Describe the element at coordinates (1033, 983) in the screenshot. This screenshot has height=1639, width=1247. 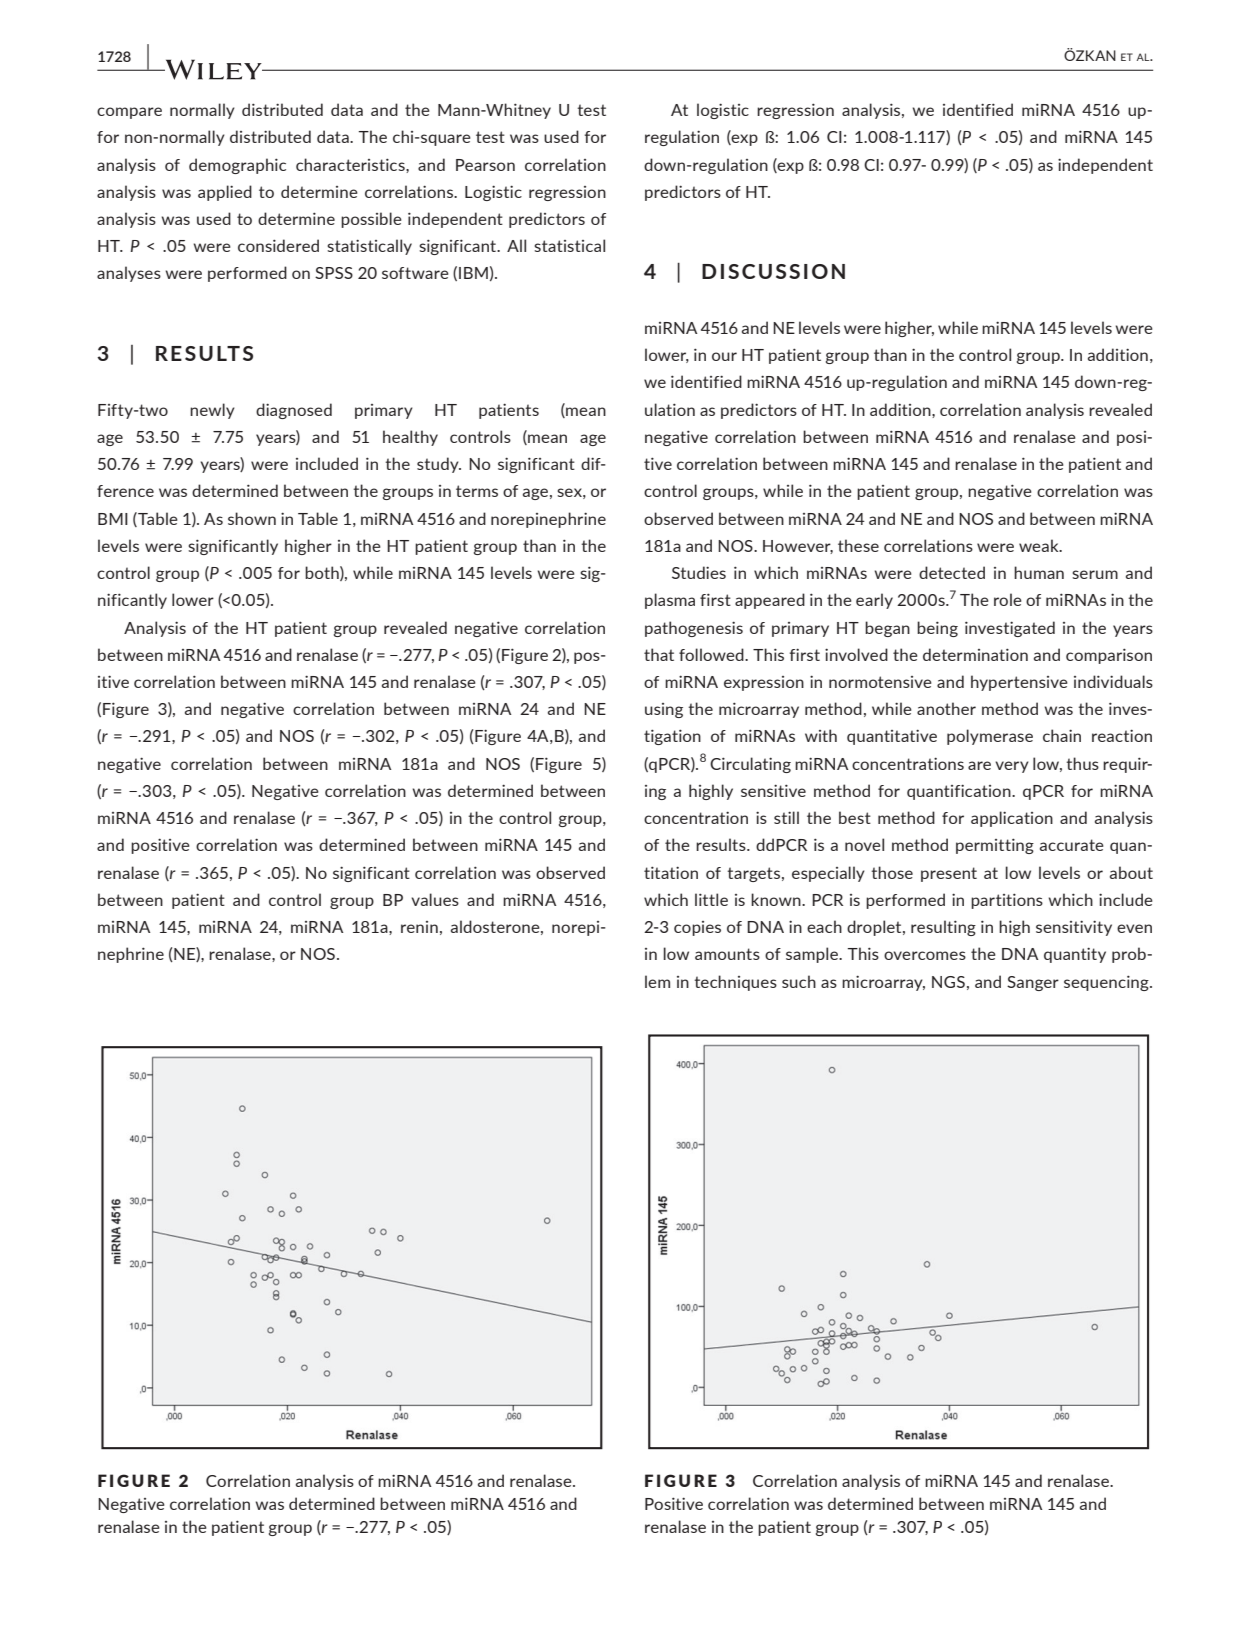
I see `Sanger` at that location.
